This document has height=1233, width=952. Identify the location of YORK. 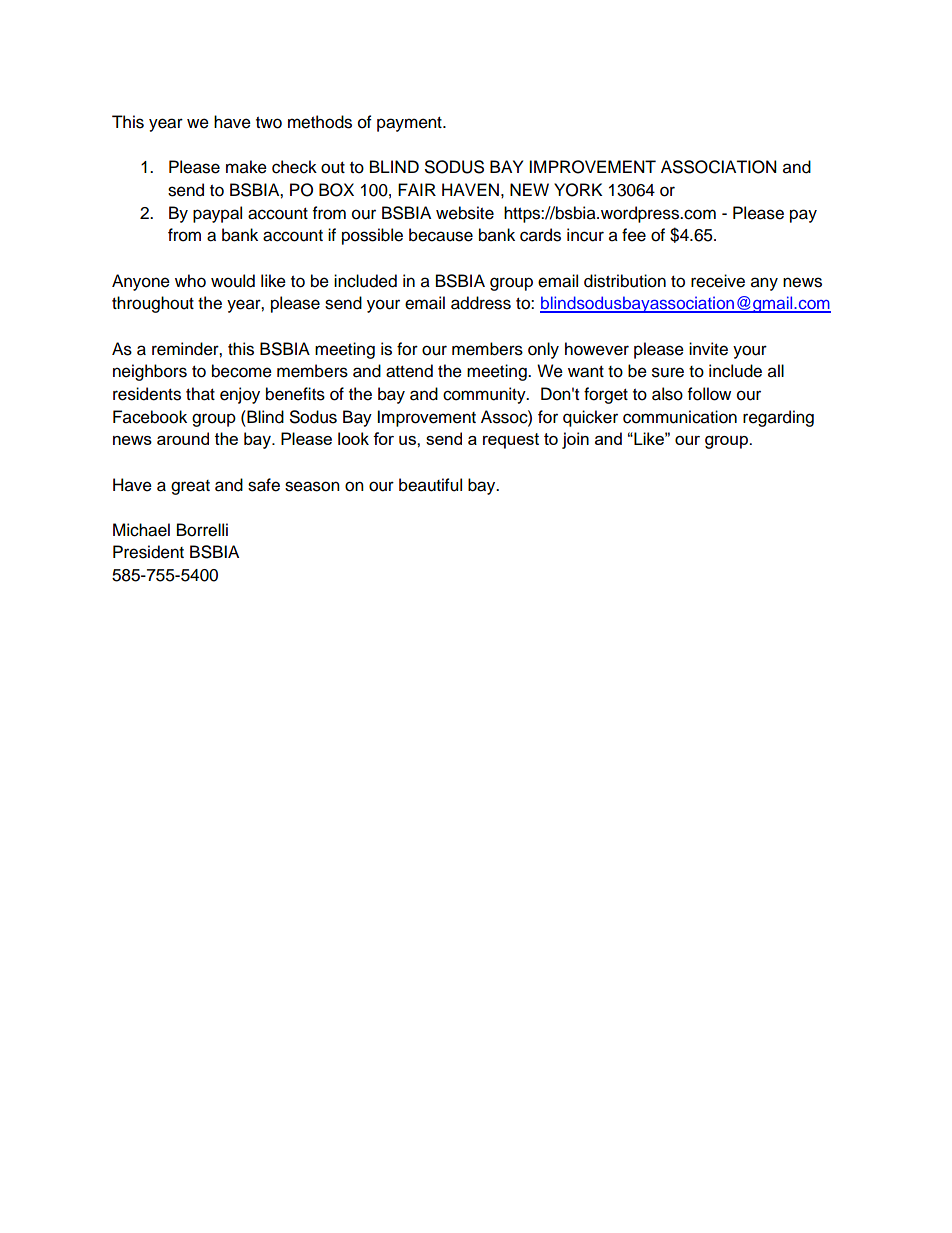
(578, 190).
